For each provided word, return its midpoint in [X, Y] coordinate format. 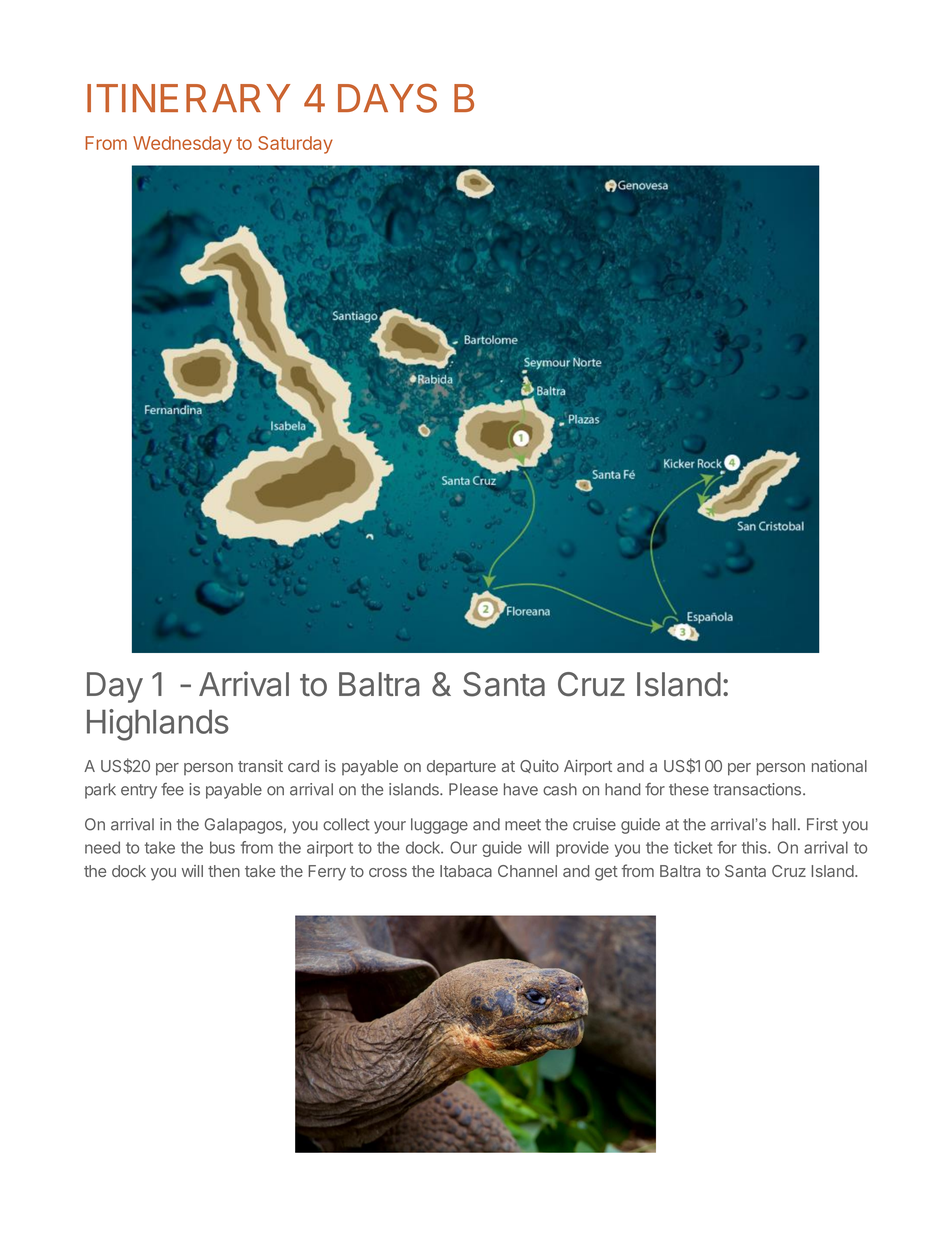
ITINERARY [188, 98]
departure [461, 768]
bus [222, 847]
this [755, 847]
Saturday [295, 145]
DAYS [387, 98]
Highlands [158, 725]
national [839, 766]
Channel [527, 871]
